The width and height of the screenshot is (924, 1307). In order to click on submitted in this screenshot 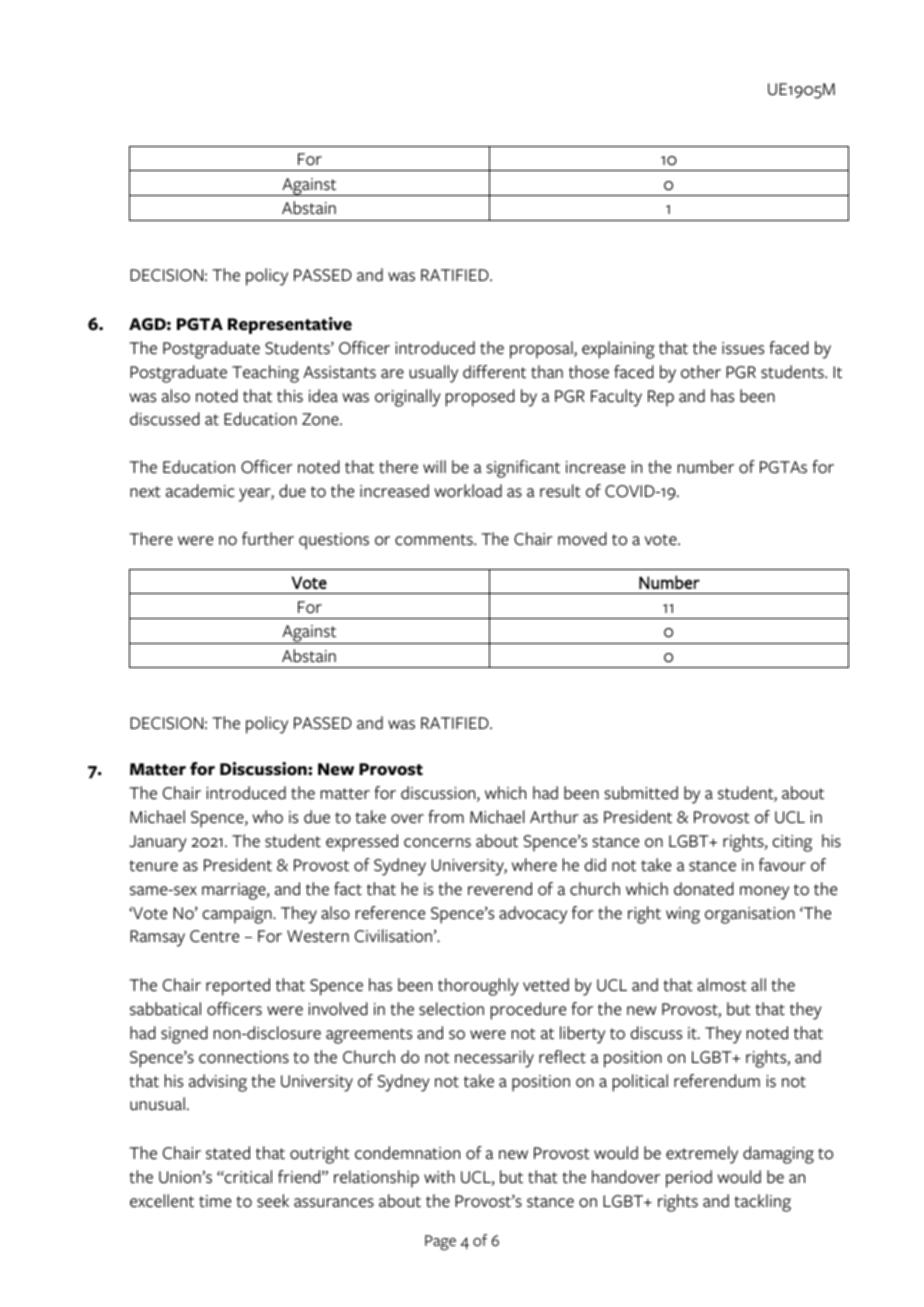, I will do `click(641, 793)`.
